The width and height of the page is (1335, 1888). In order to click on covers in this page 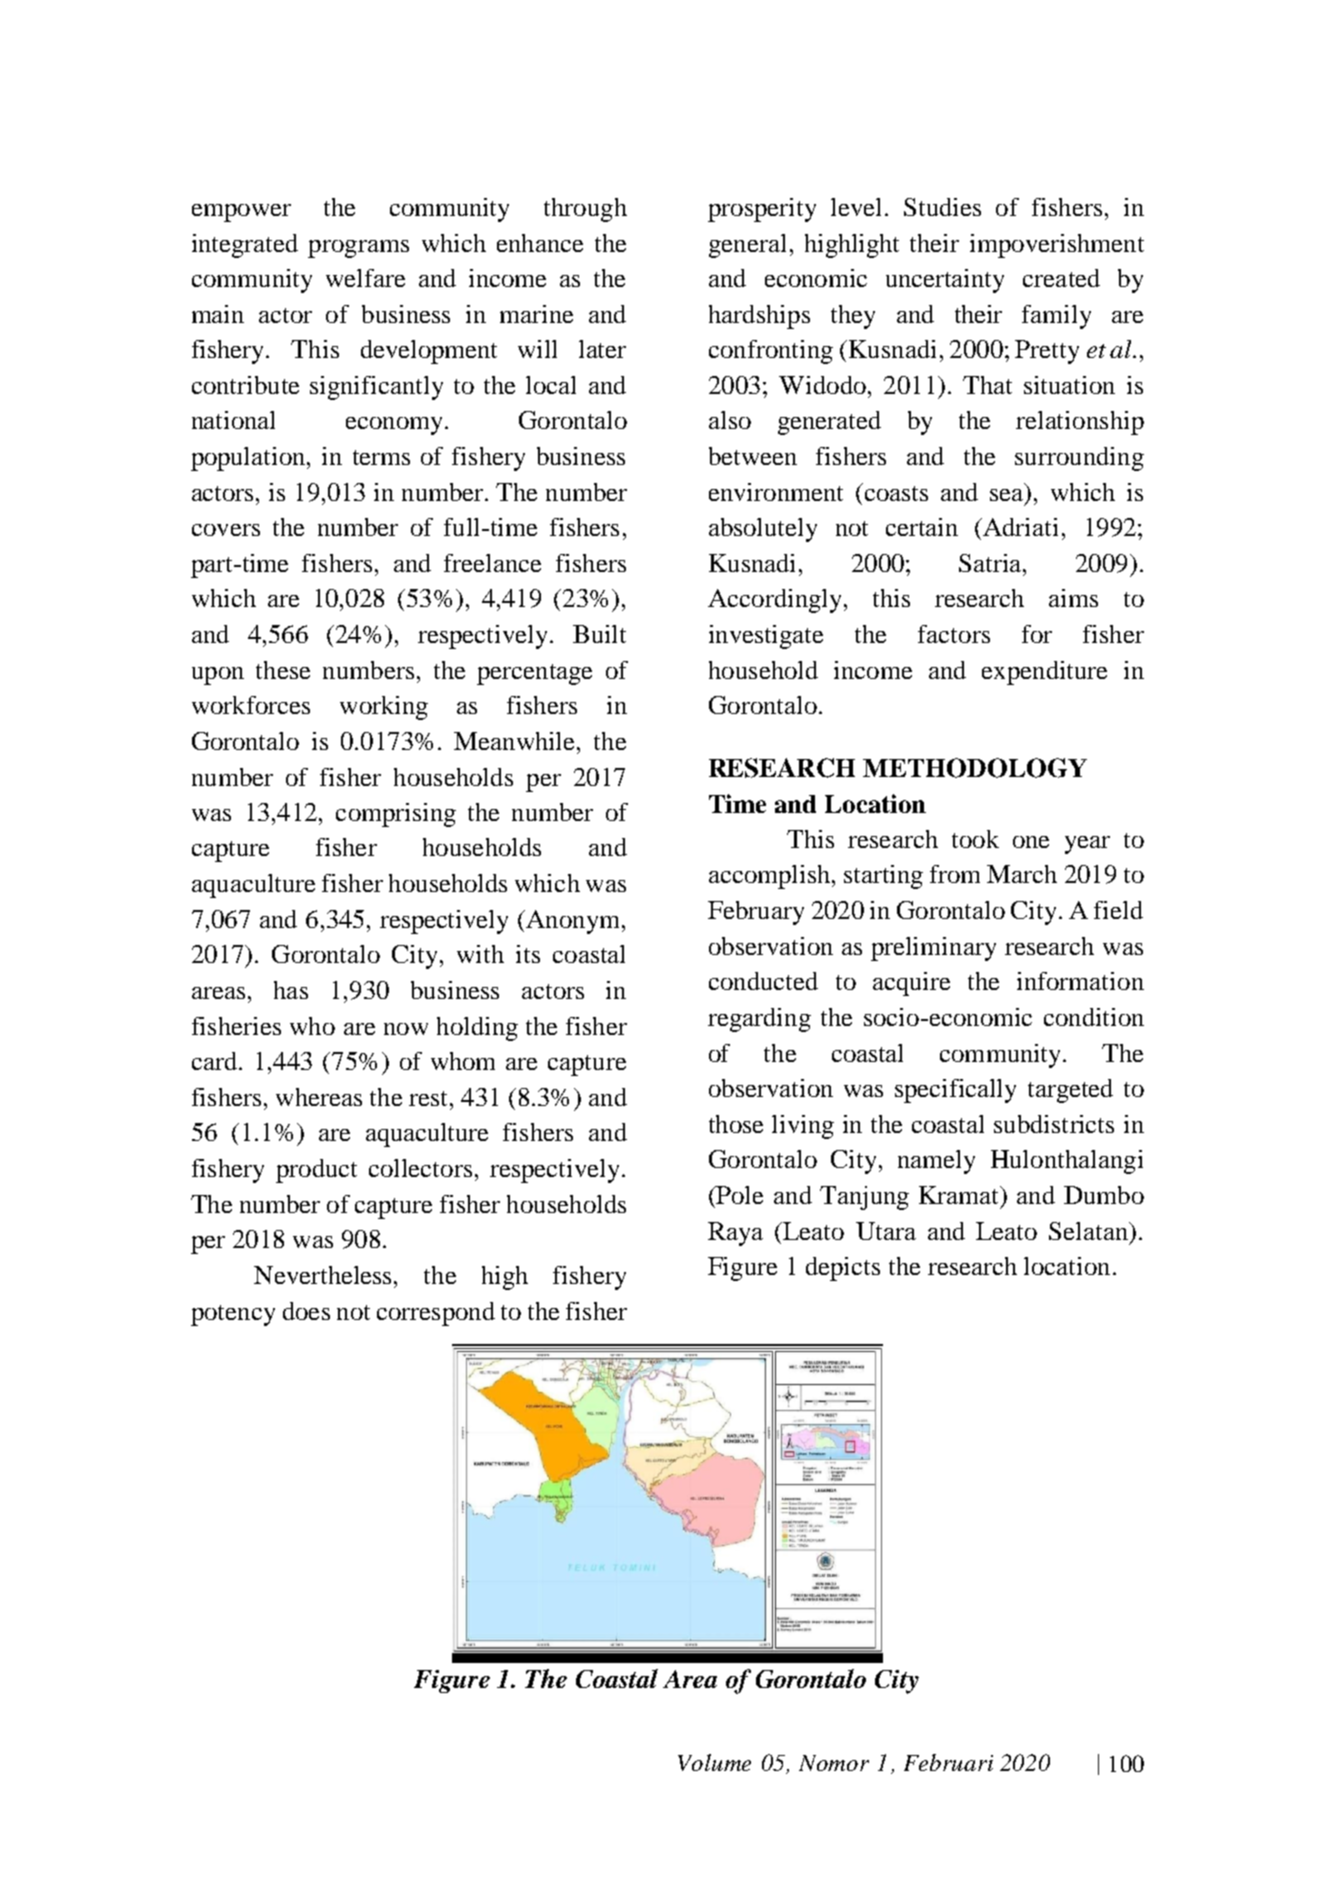, I will do `click(226, 530)`.
